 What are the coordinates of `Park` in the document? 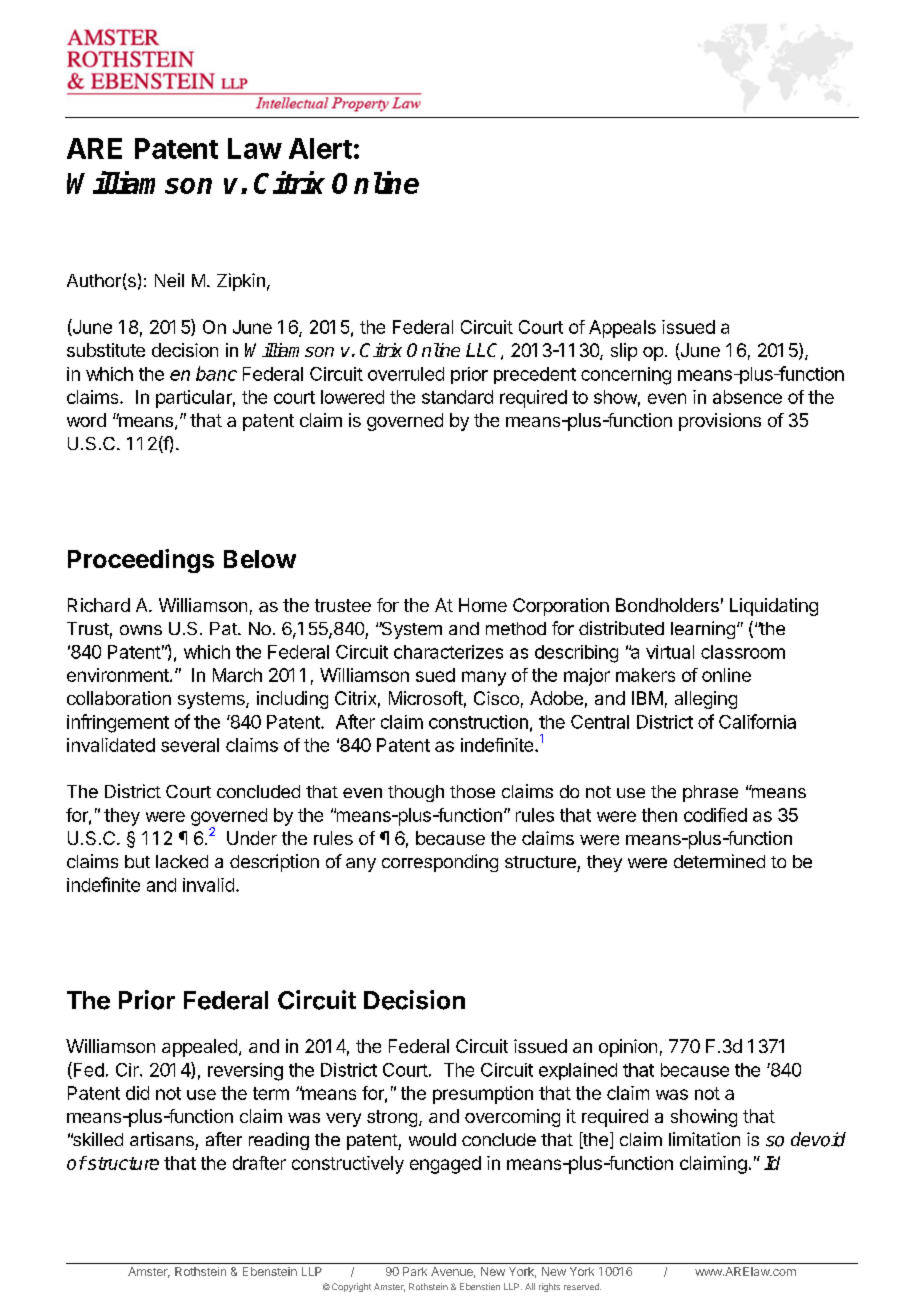 It's located at (415, 1271).
